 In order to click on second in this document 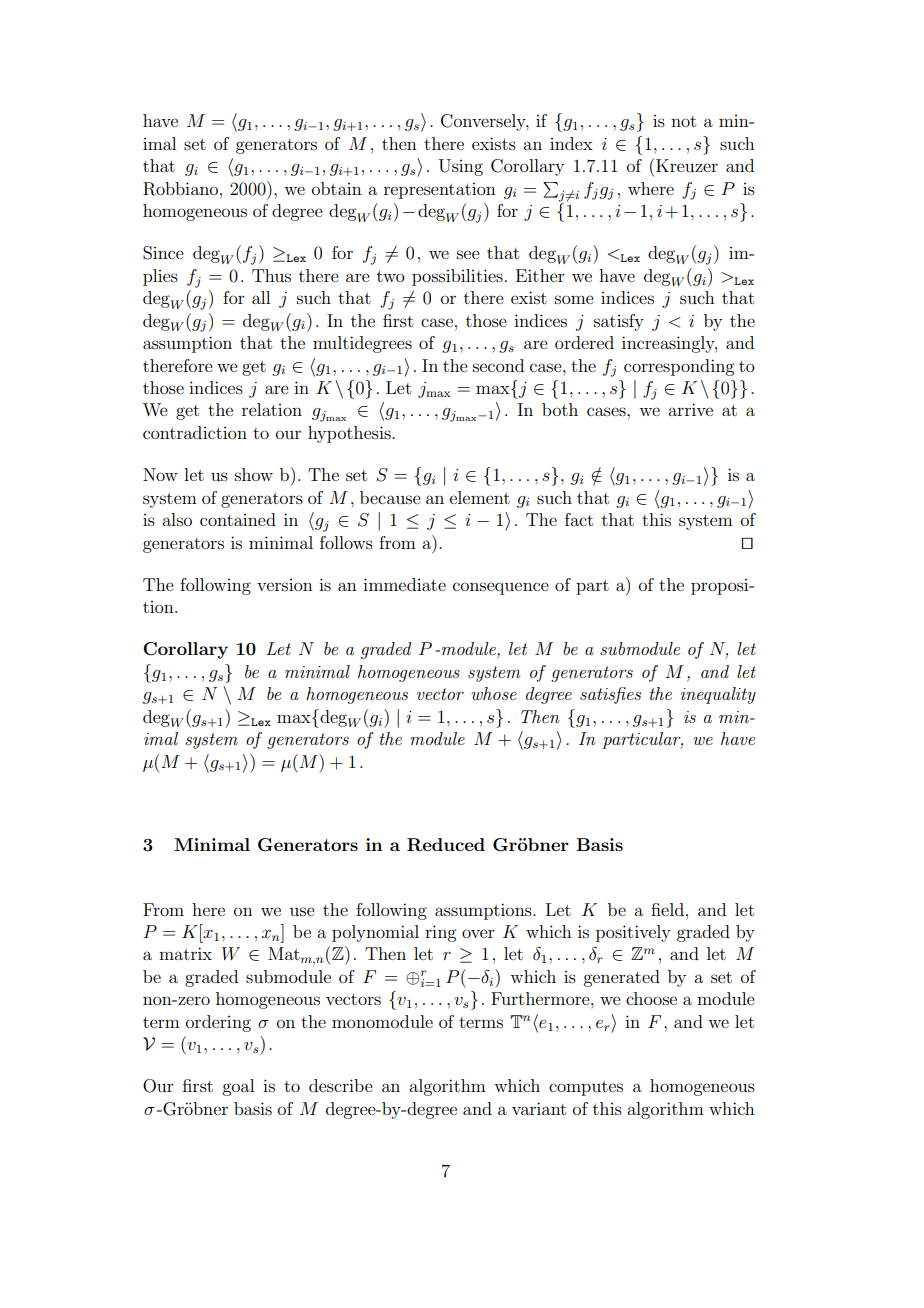, I will do `click(498, 365)`.
